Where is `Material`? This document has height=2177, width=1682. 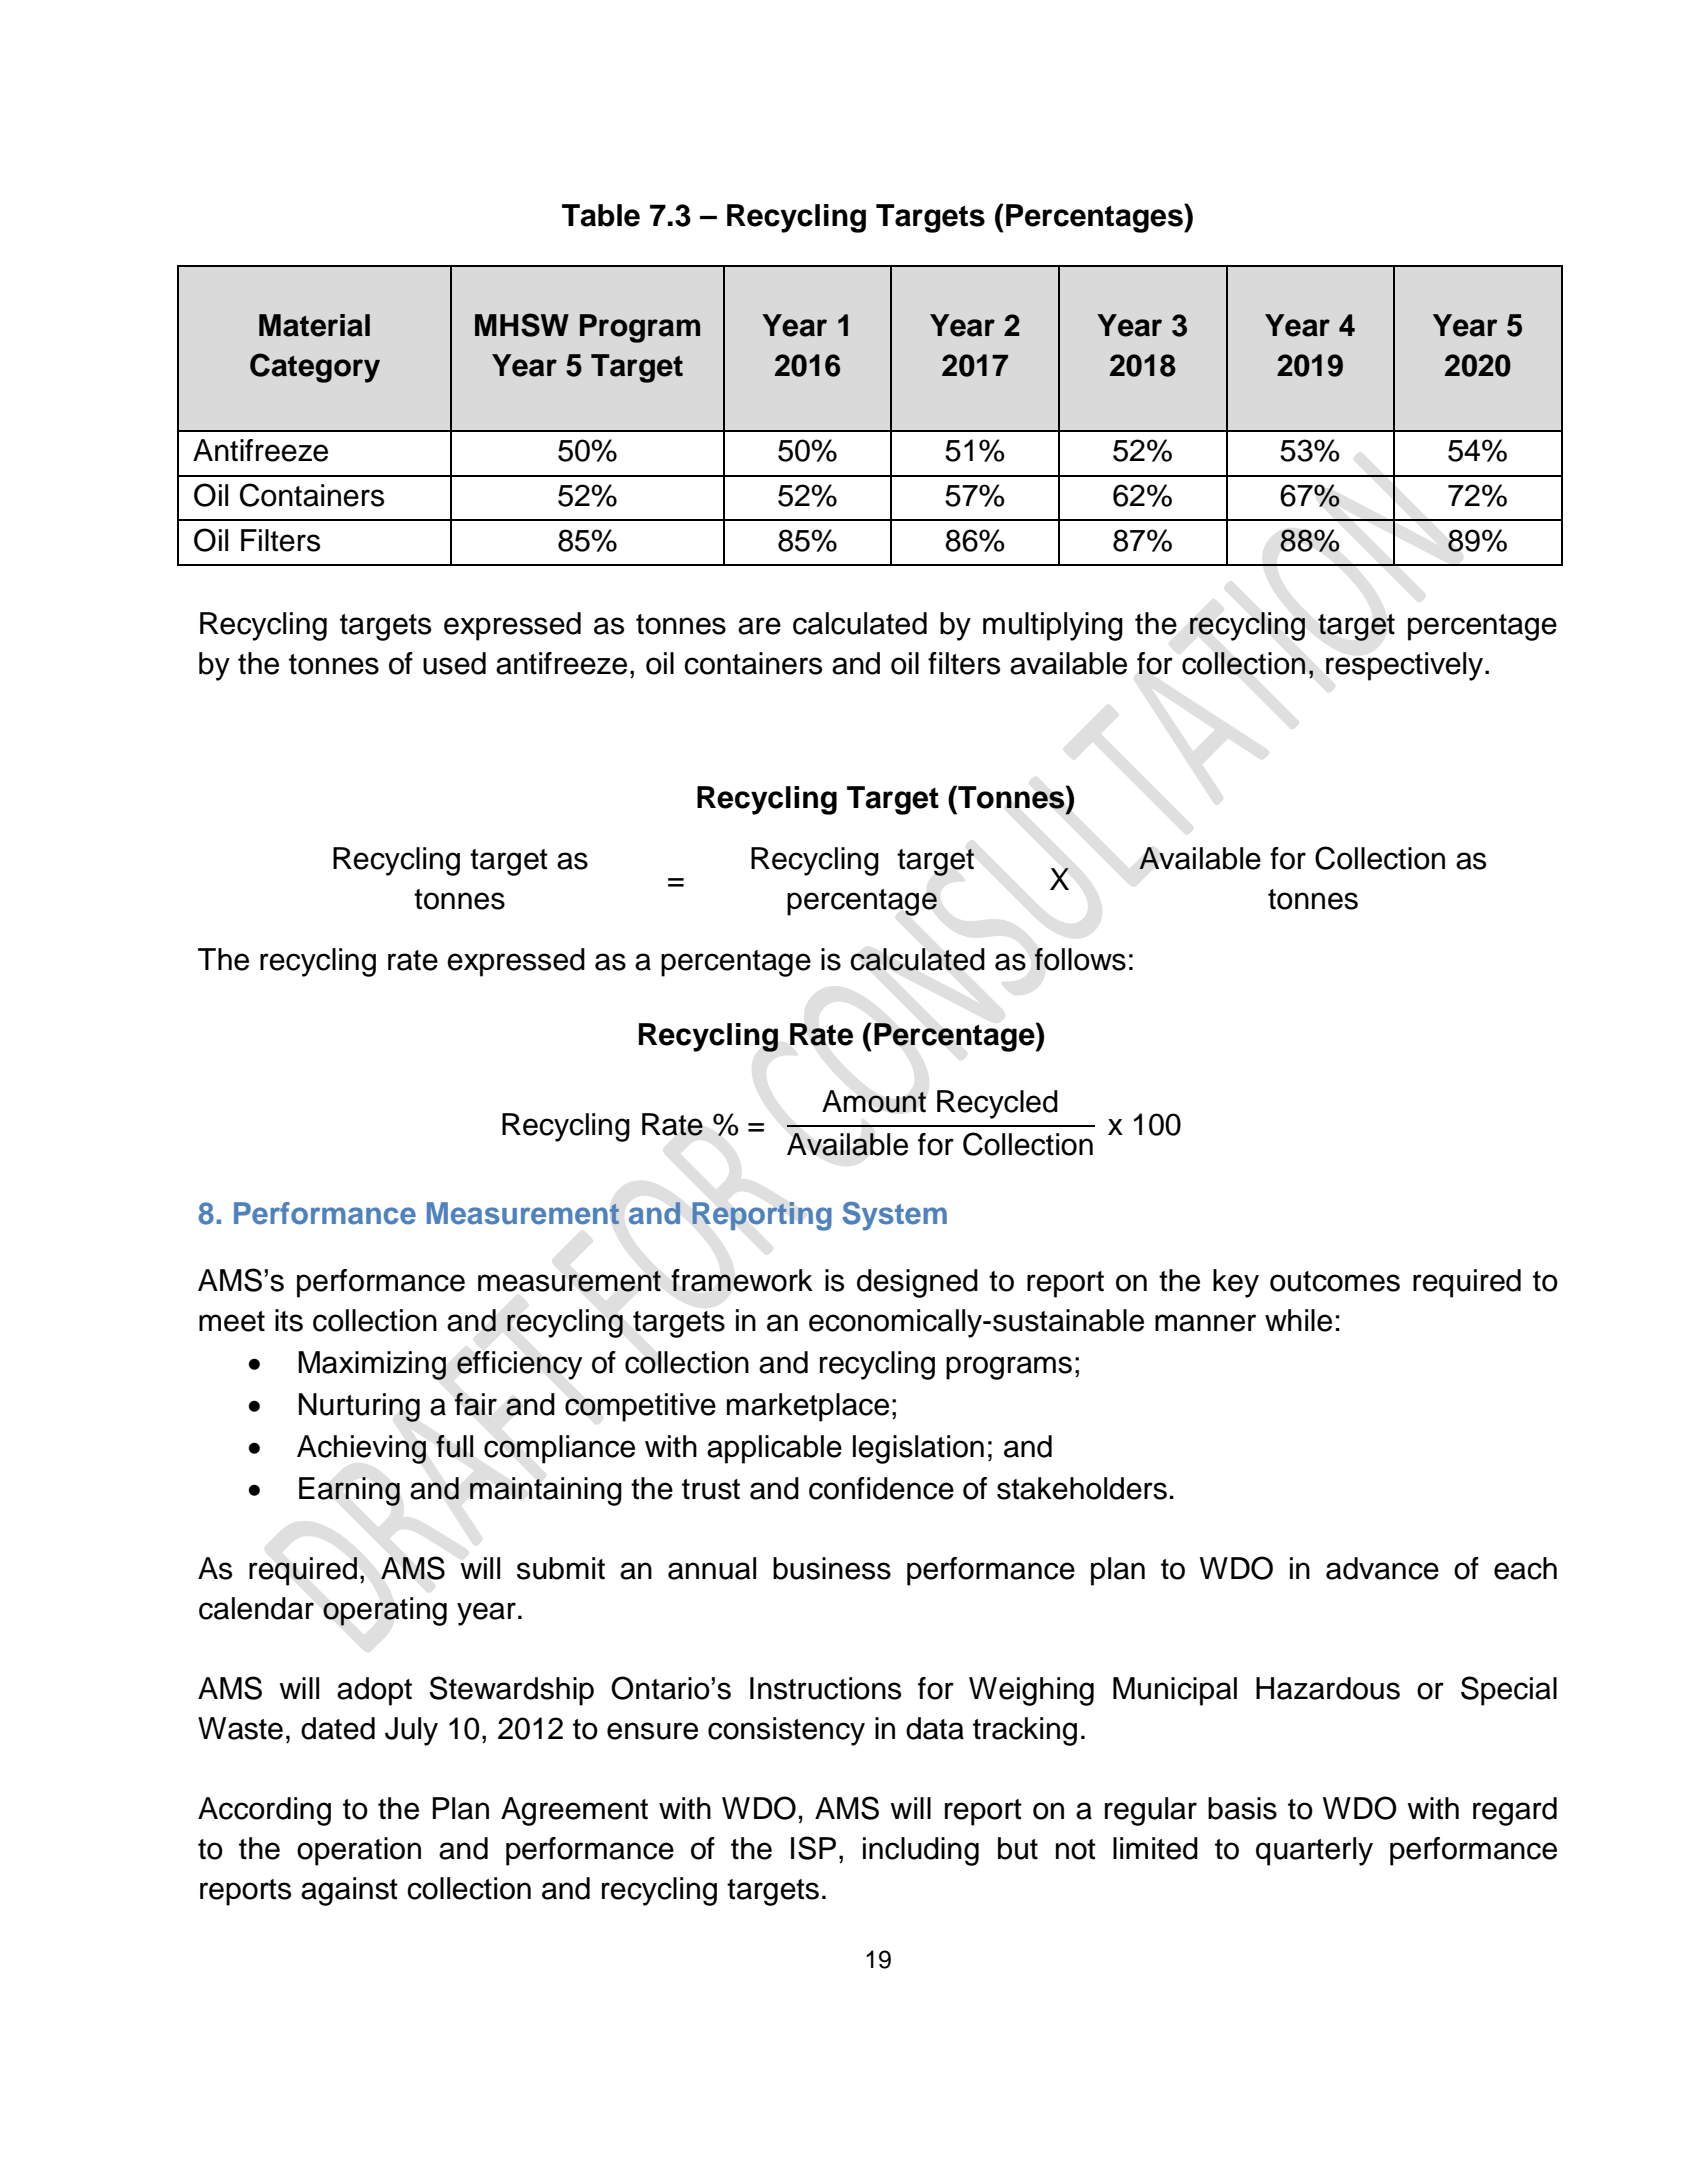 Material is located at coordinates (314, 325).
